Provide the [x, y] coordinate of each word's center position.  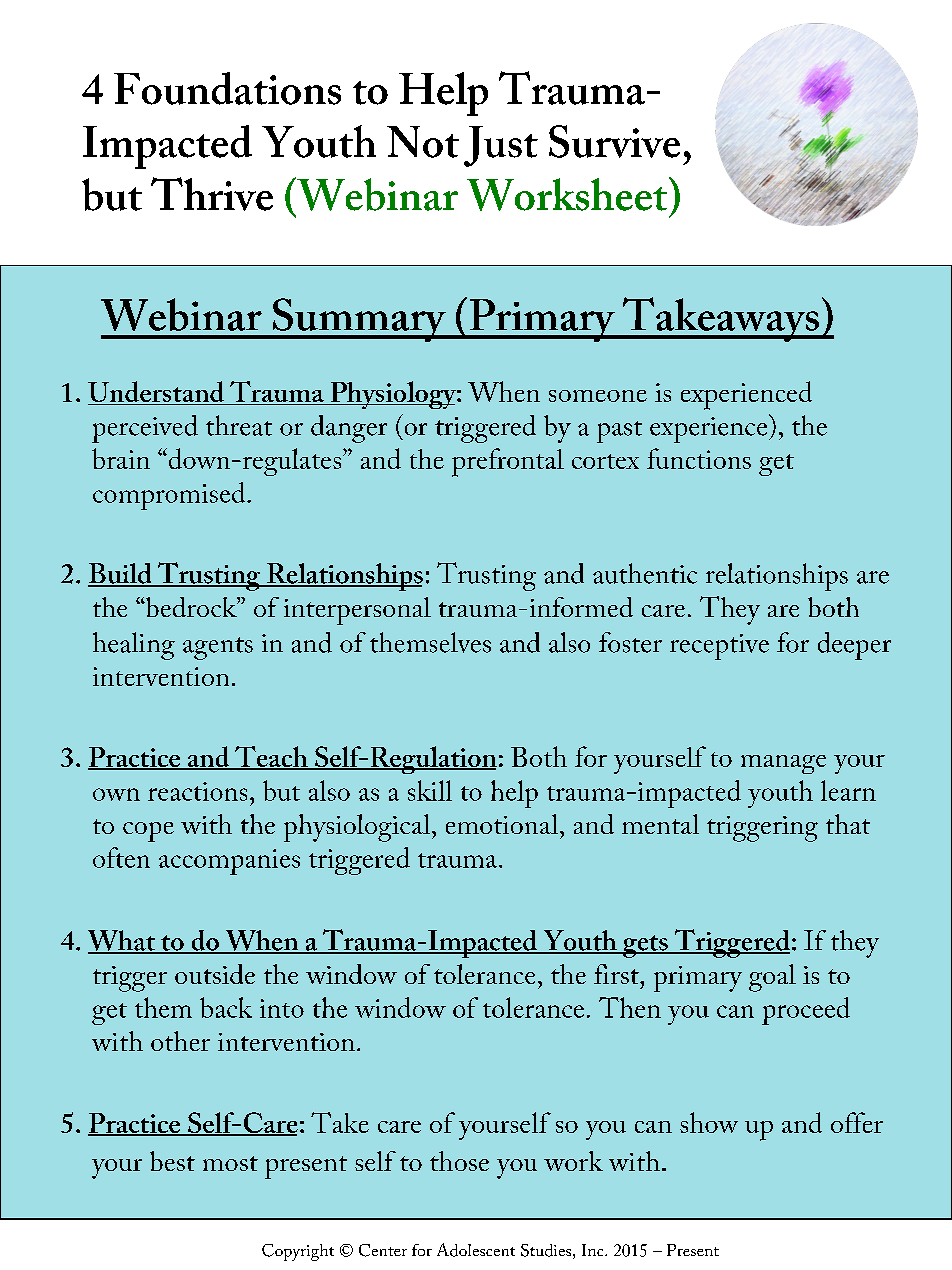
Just [501, 146]
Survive [614, 141]
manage [783, 764]
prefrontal [508, 462]
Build [121, 574]
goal [772, 978]
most [230, 1163]
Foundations [227, 88]
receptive [719, 647]
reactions [197, 791]
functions [699, 458]
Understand [157, 393]
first [617, 974]
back [226, 1007]
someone [598, 396]
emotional [502, 824]
